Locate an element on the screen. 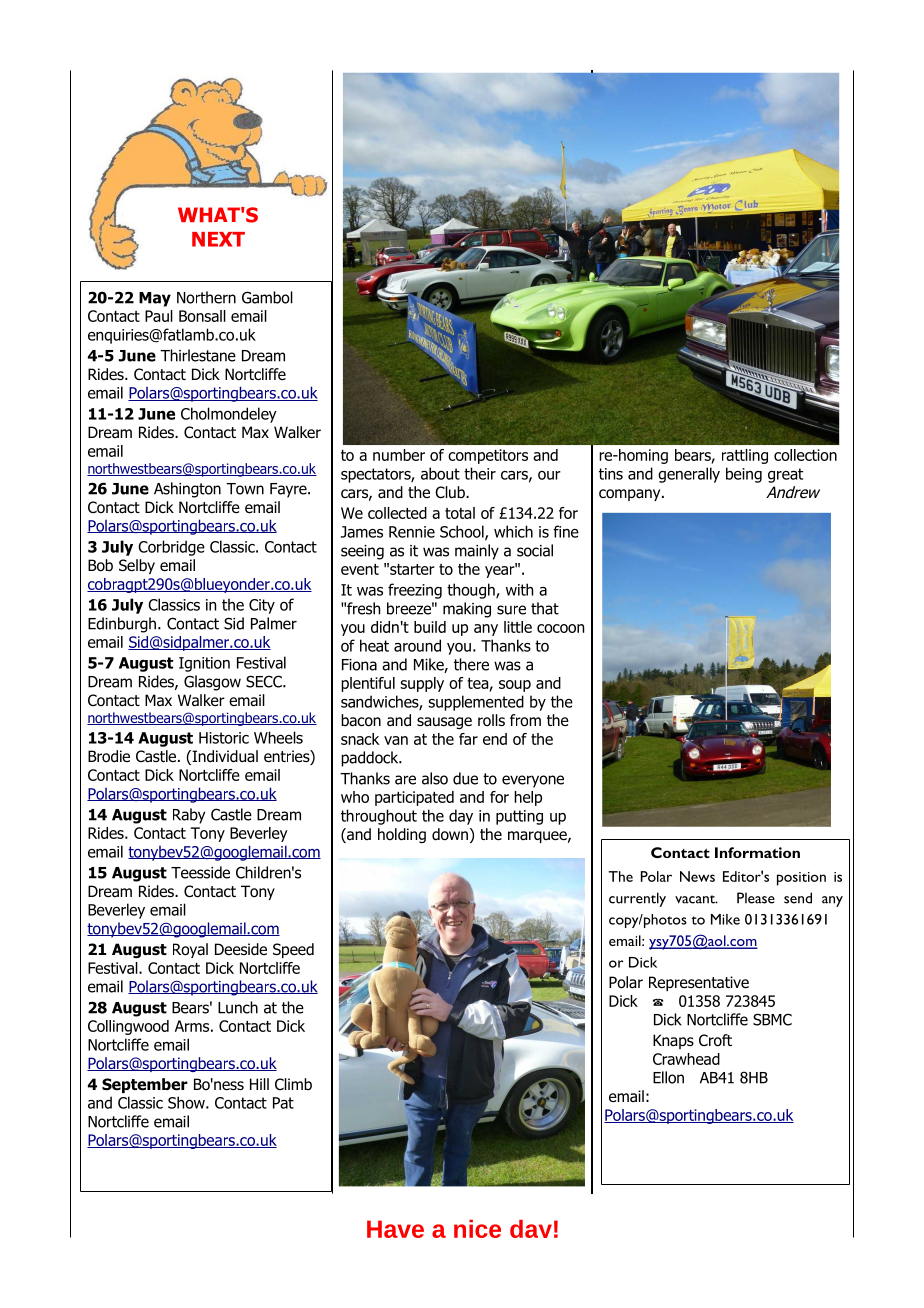 Image resolution: width=924 pixels, height=1308 pixels. September is located at coordinates (145, 1085).
